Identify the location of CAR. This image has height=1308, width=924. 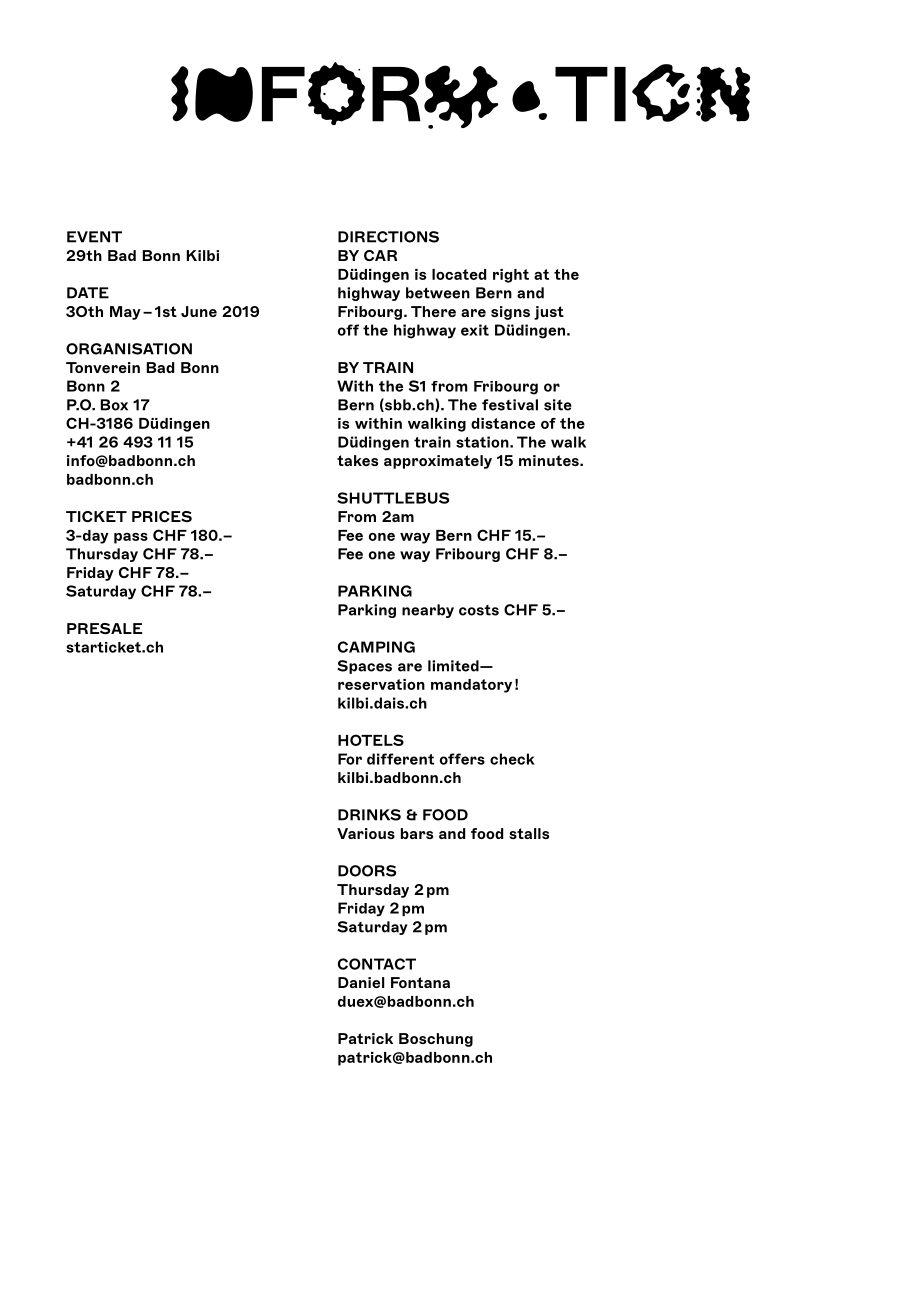
(380, 255).
